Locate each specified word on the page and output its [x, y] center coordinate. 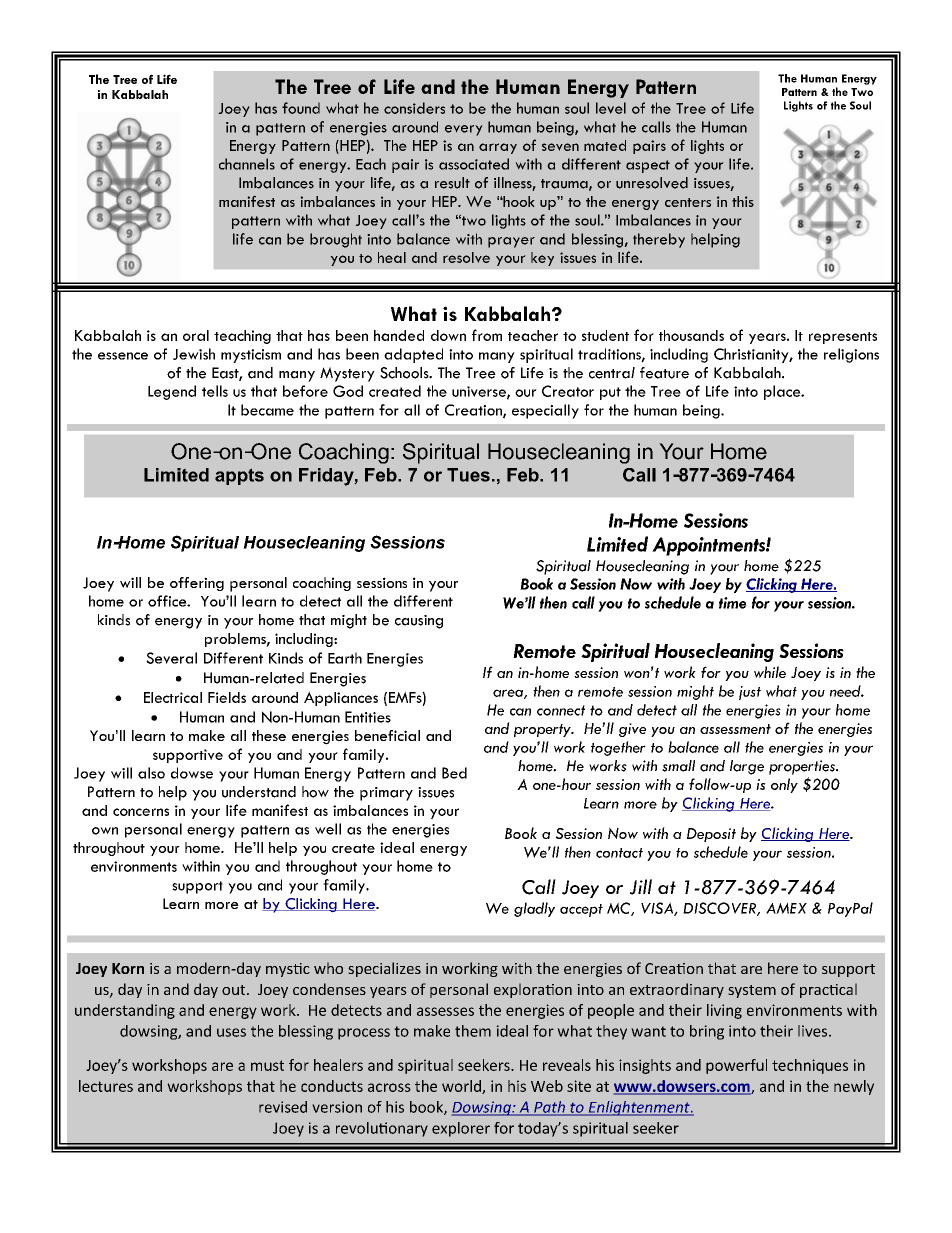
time [733, 603]
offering [197, 584]
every [464, 130]
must [267, 1065]
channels [247, 164]
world [462, 1087]
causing [419, 622]
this [743, 201]
